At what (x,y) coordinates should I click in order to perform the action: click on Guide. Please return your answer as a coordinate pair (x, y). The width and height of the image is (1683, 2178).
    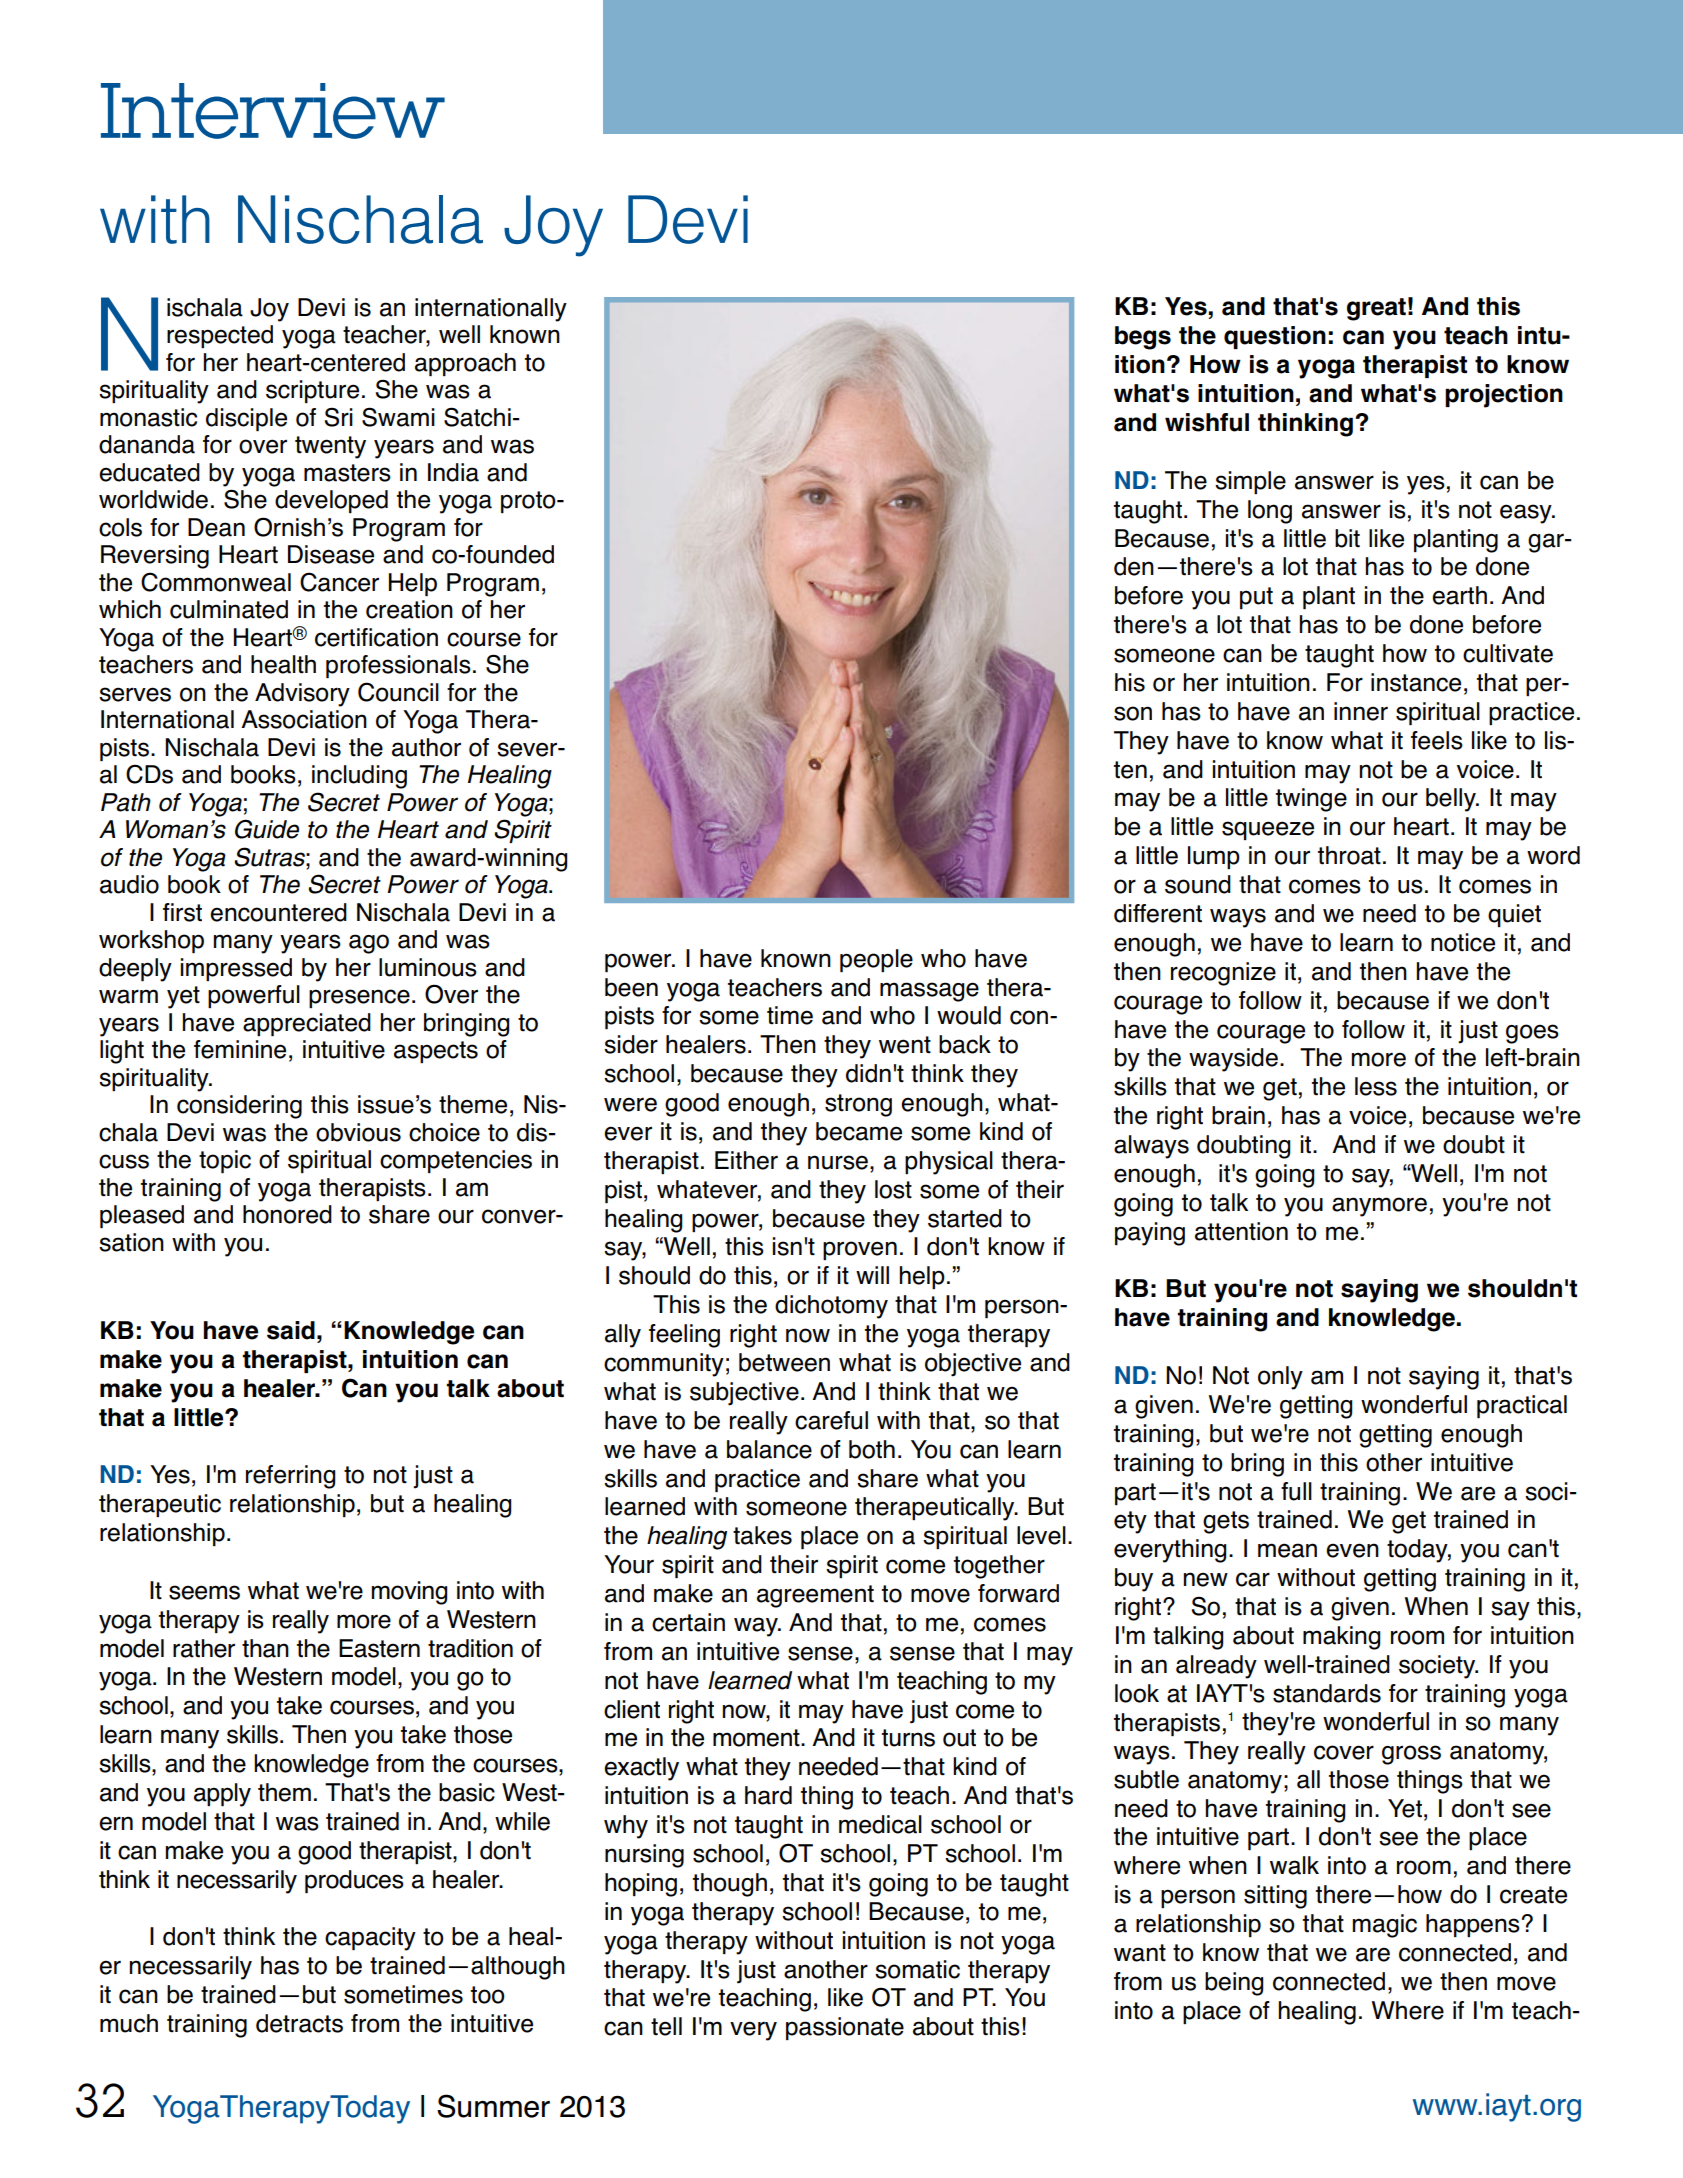
    Looking at the image, I should click on (267, 829).
